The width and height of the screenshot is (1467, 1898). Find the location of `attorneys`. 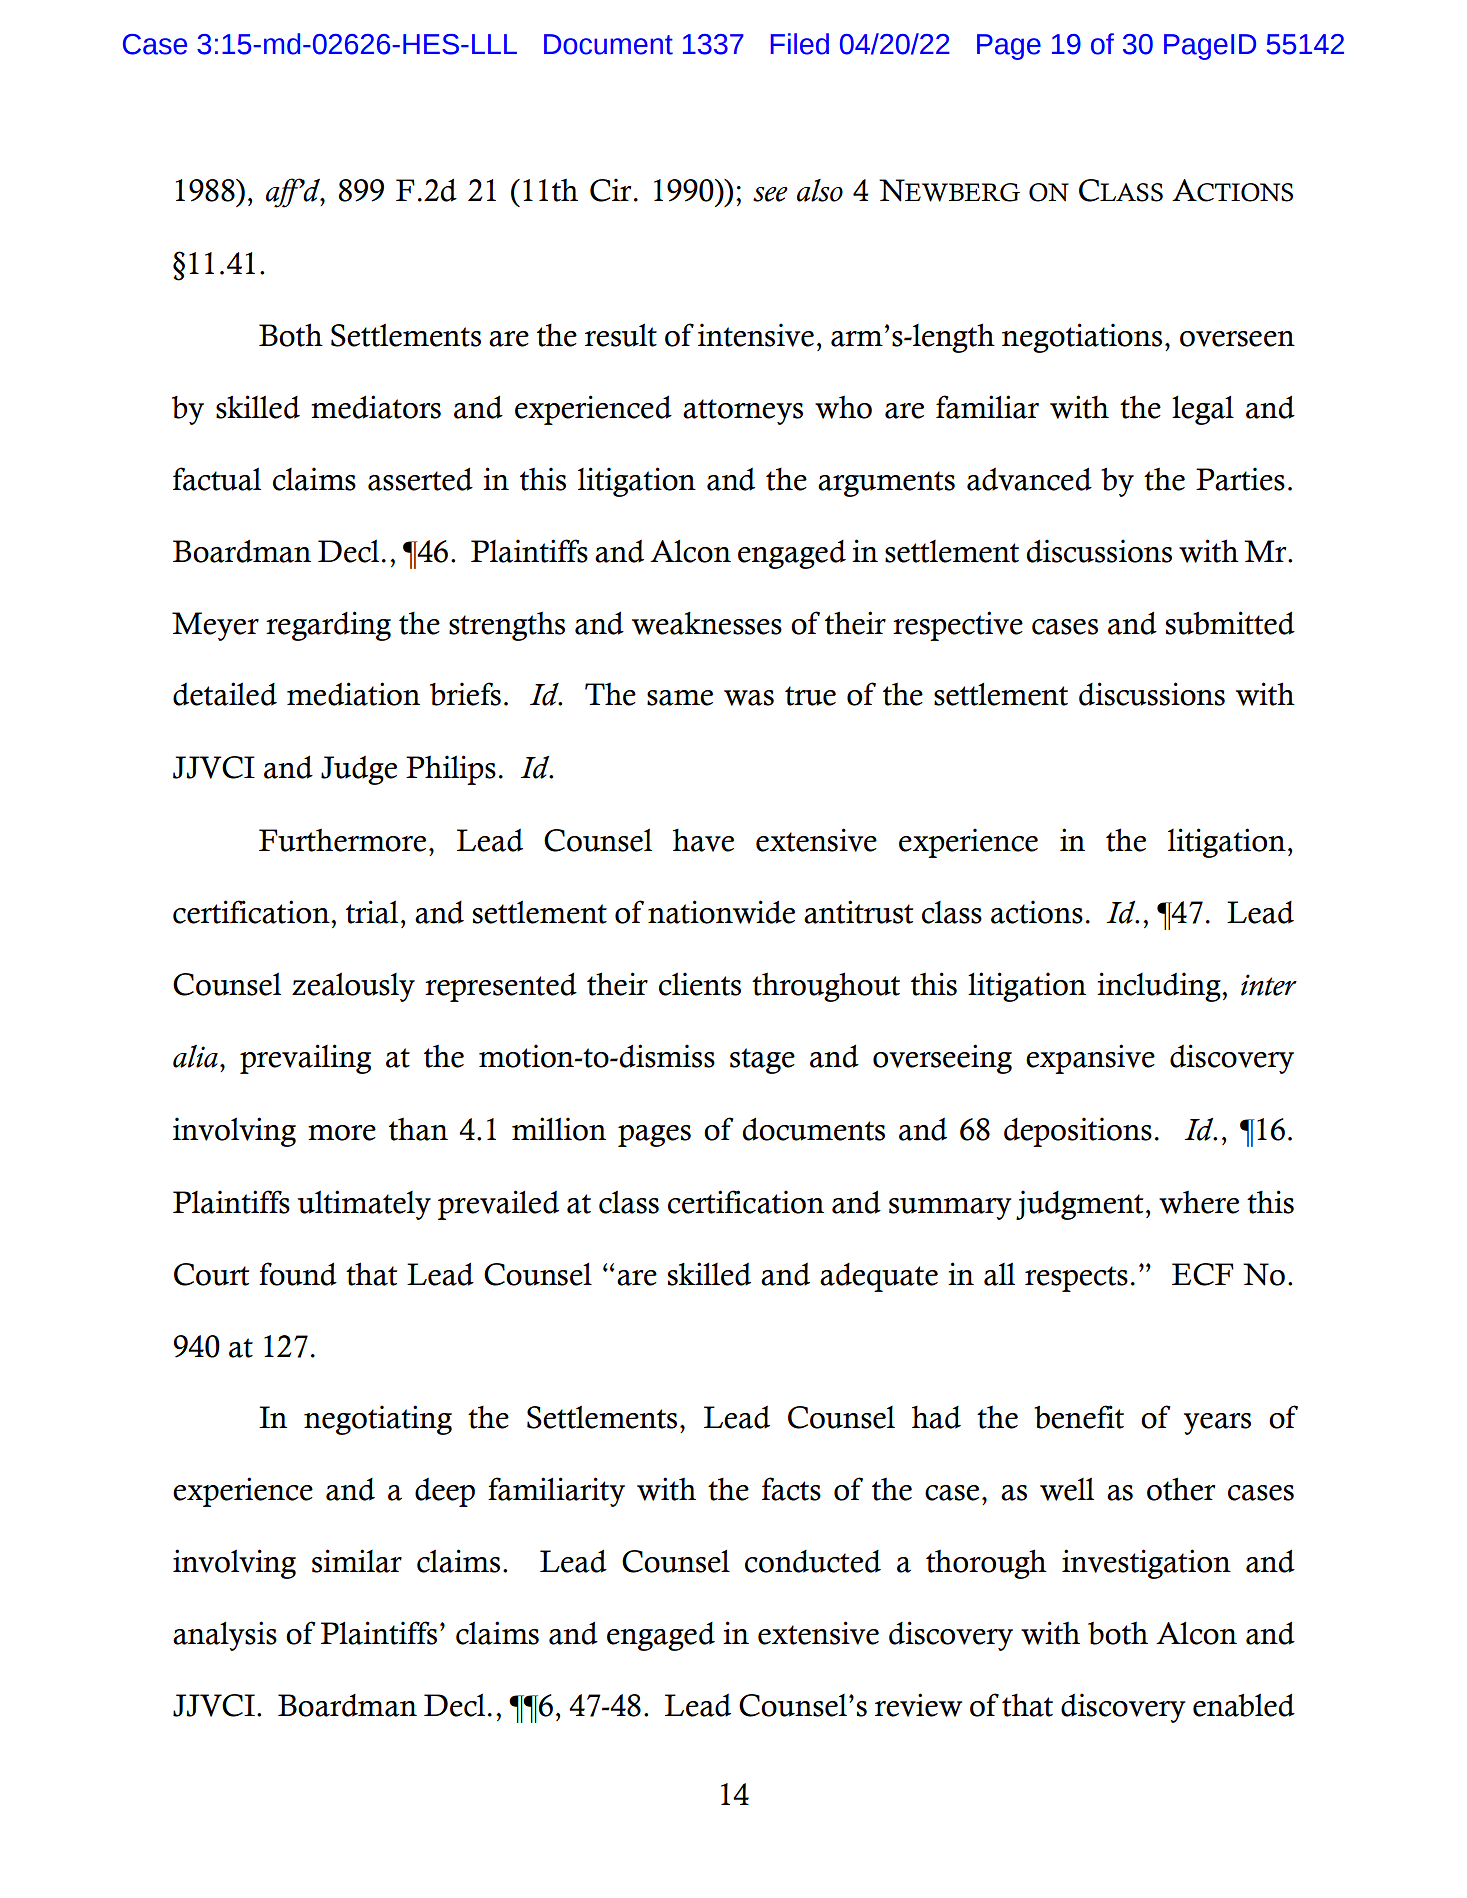

attorneys is located at coordinates (743, 412).
